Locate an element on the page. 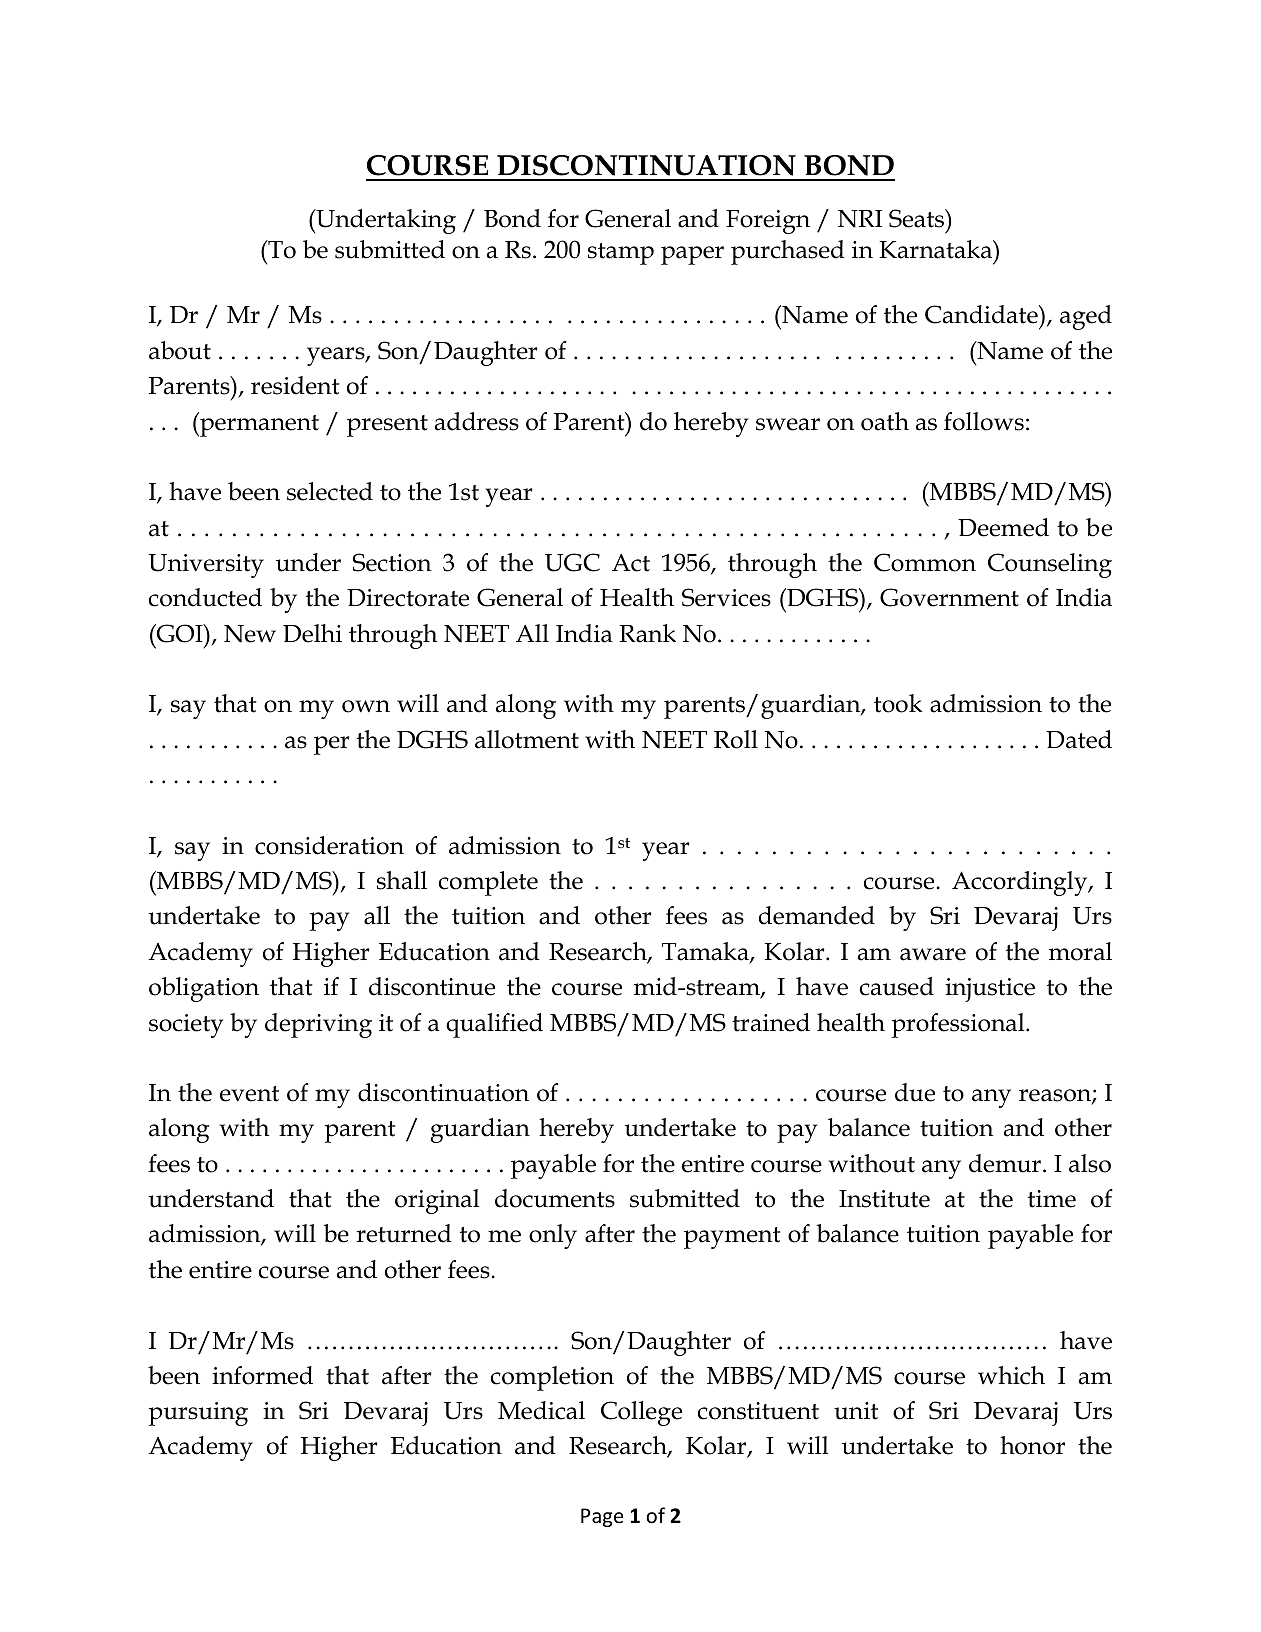 This image has height=1632, width=1261. stamp is located at coordinates (621, 254).
